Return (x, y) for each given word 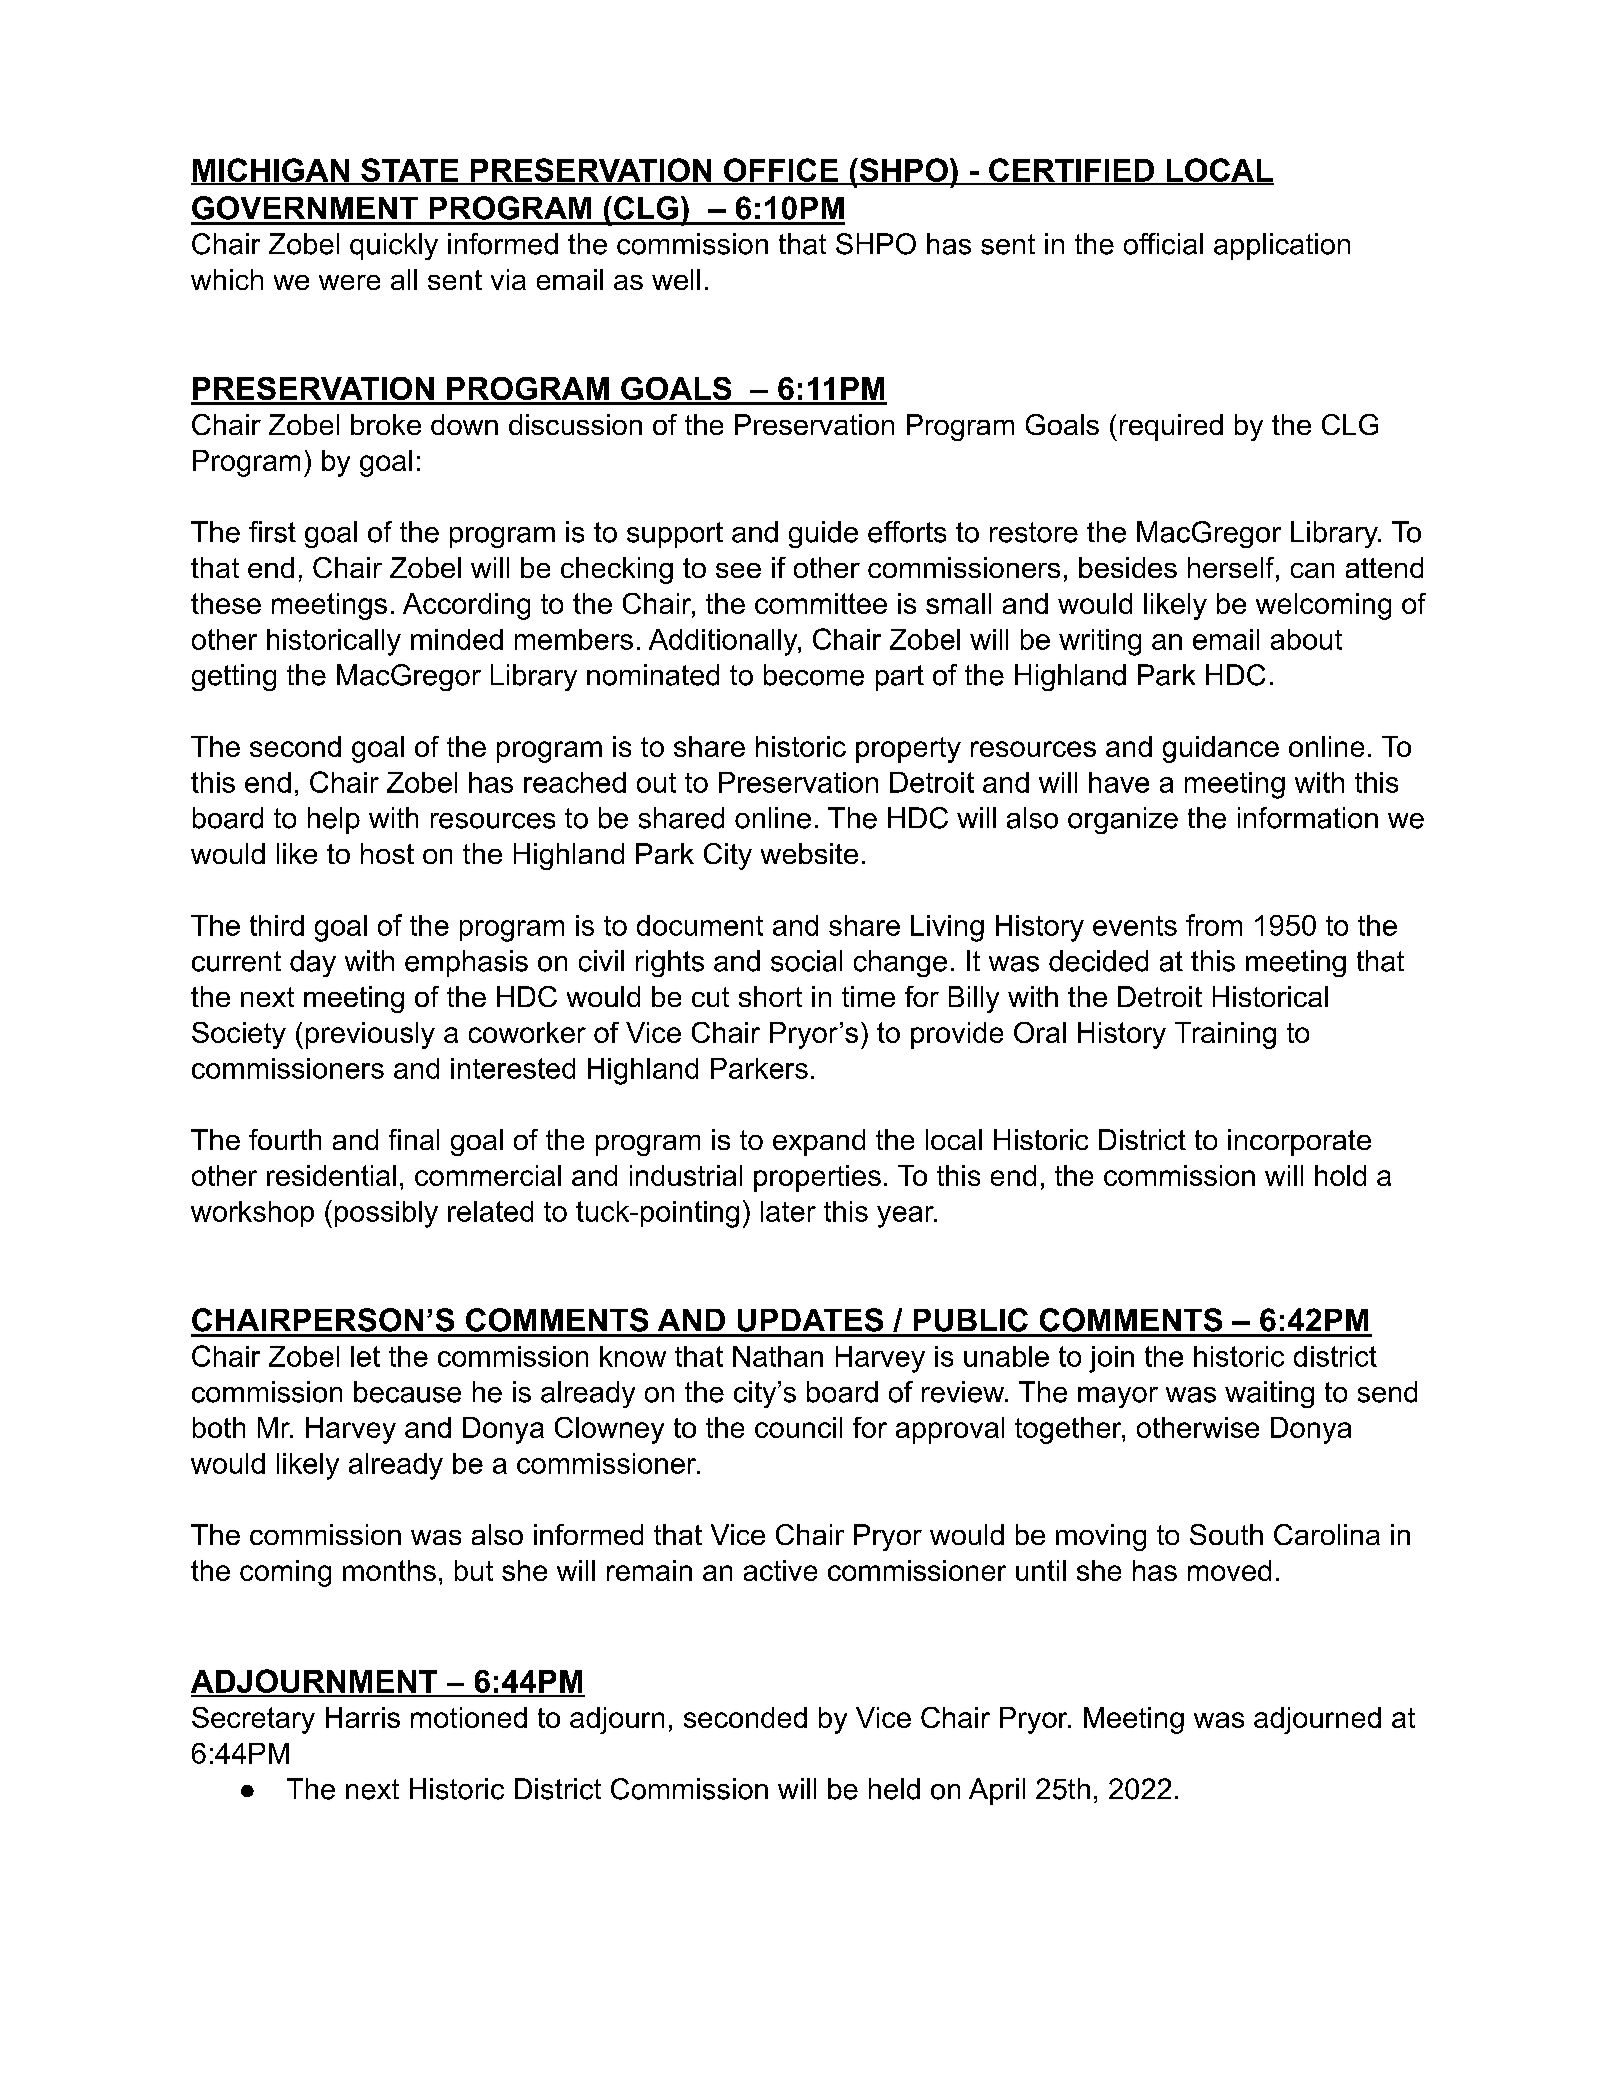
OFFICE (781, 171)
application (1282, 246)
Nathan (778, 1356)
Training (1225, 1035)
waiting (1269, 1394)
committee (821, 603)
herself (1232, 569)
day (313, 963)
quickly (394, 246)
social (806, 961)
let (365, 1356)
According (466, 606)
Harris (363, 1717)
